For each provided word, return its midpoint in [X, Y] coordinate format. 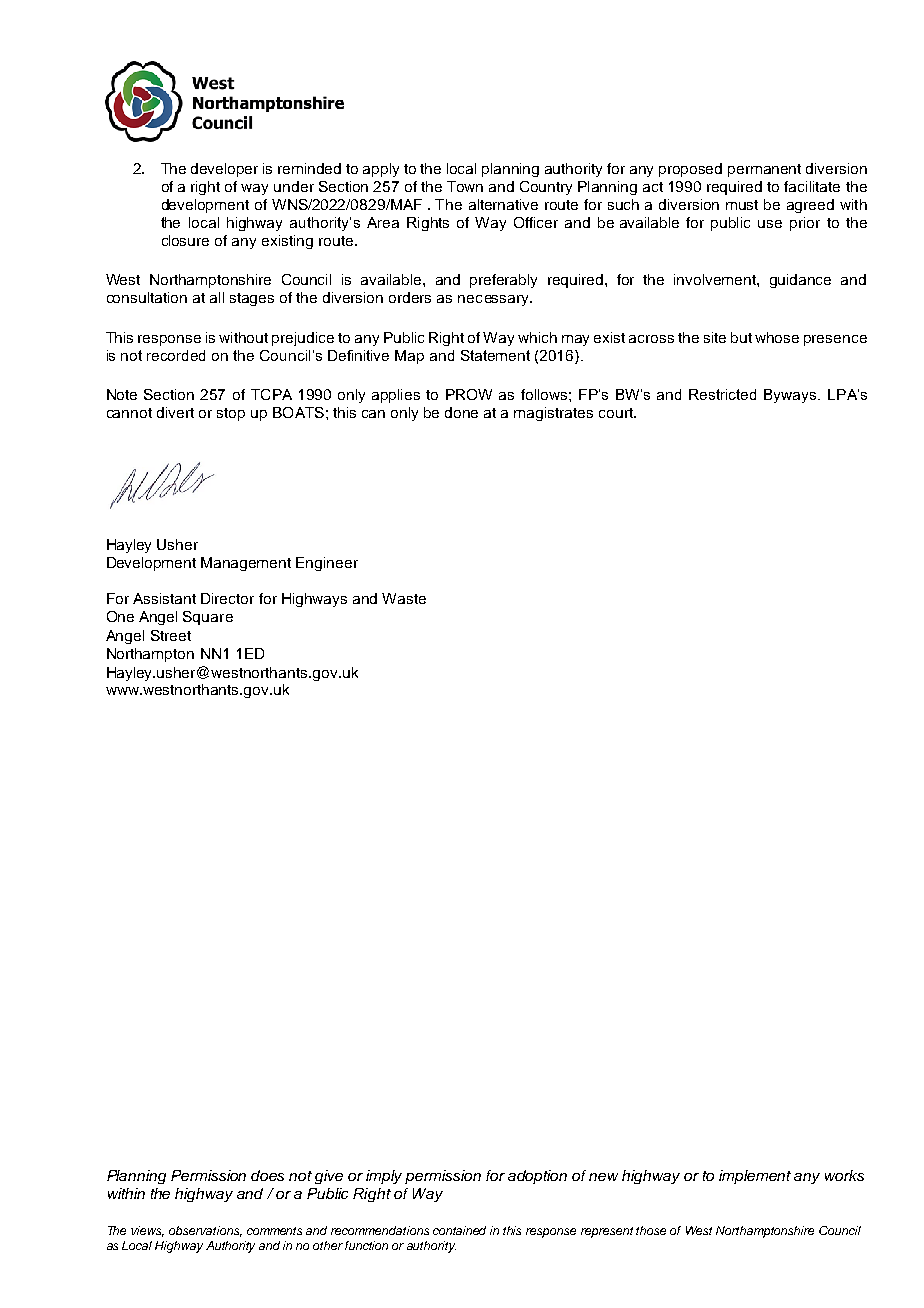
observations [205, 1231]
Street [171, 635]
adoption [537, 1177]
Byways [791, 396]
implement [755, 1177]
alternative [503, 204]
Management [246, 564]
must [742, 205]
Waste [404, 598]
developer [224, 170]
